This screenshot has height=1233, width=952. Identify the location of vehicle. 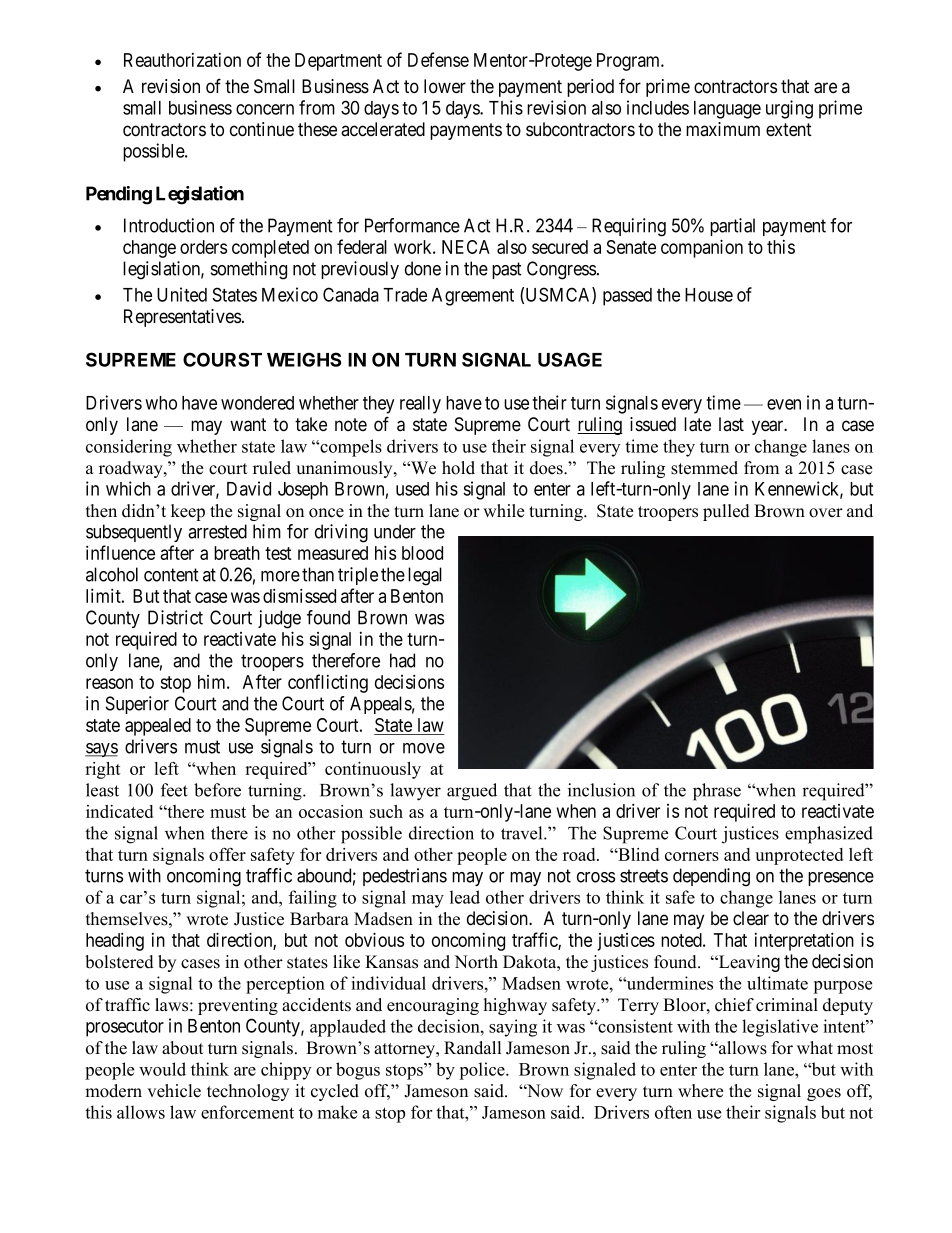
(174, 1091).
